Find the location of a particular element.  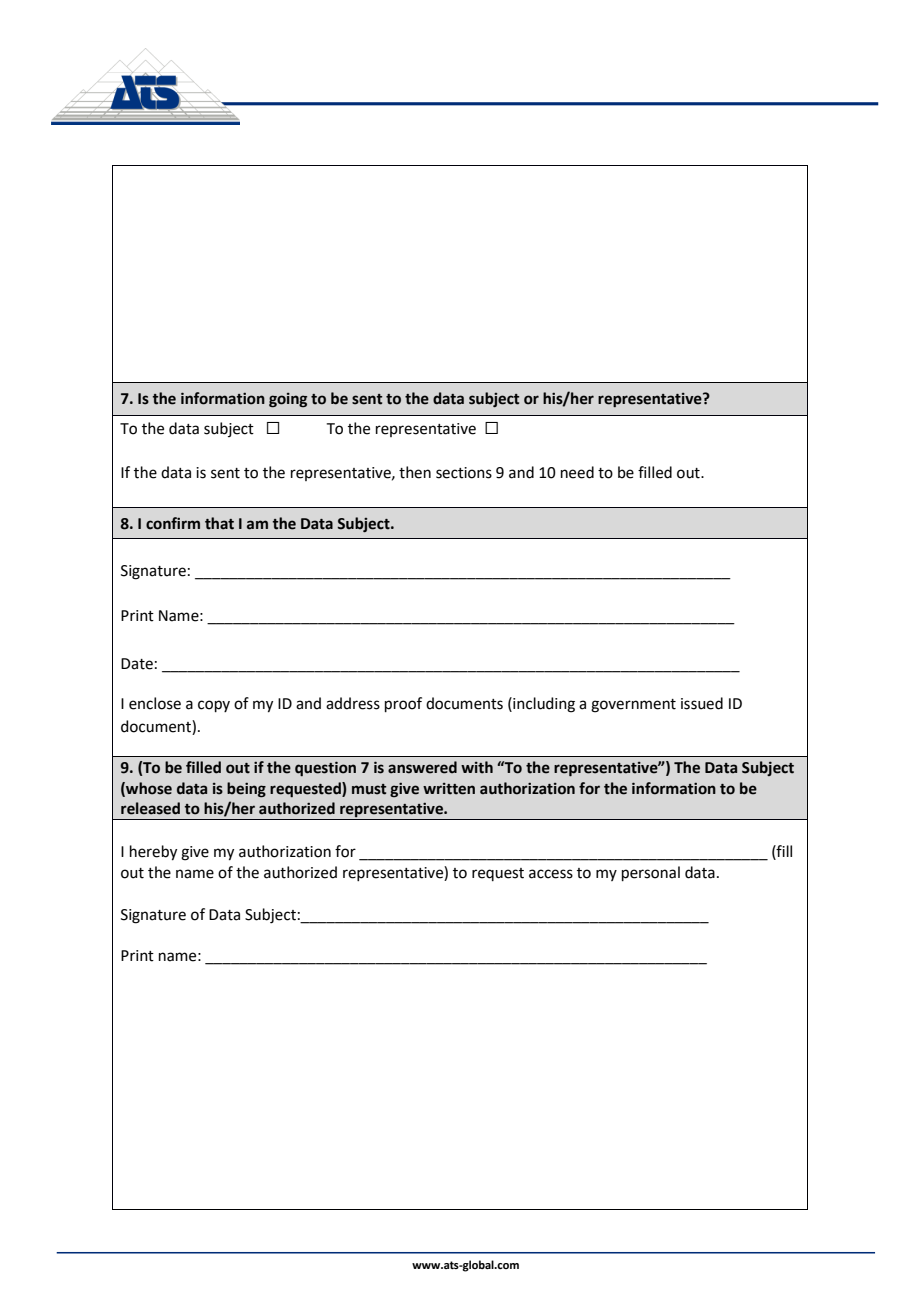

copy is located at coordinates (214, 706).
